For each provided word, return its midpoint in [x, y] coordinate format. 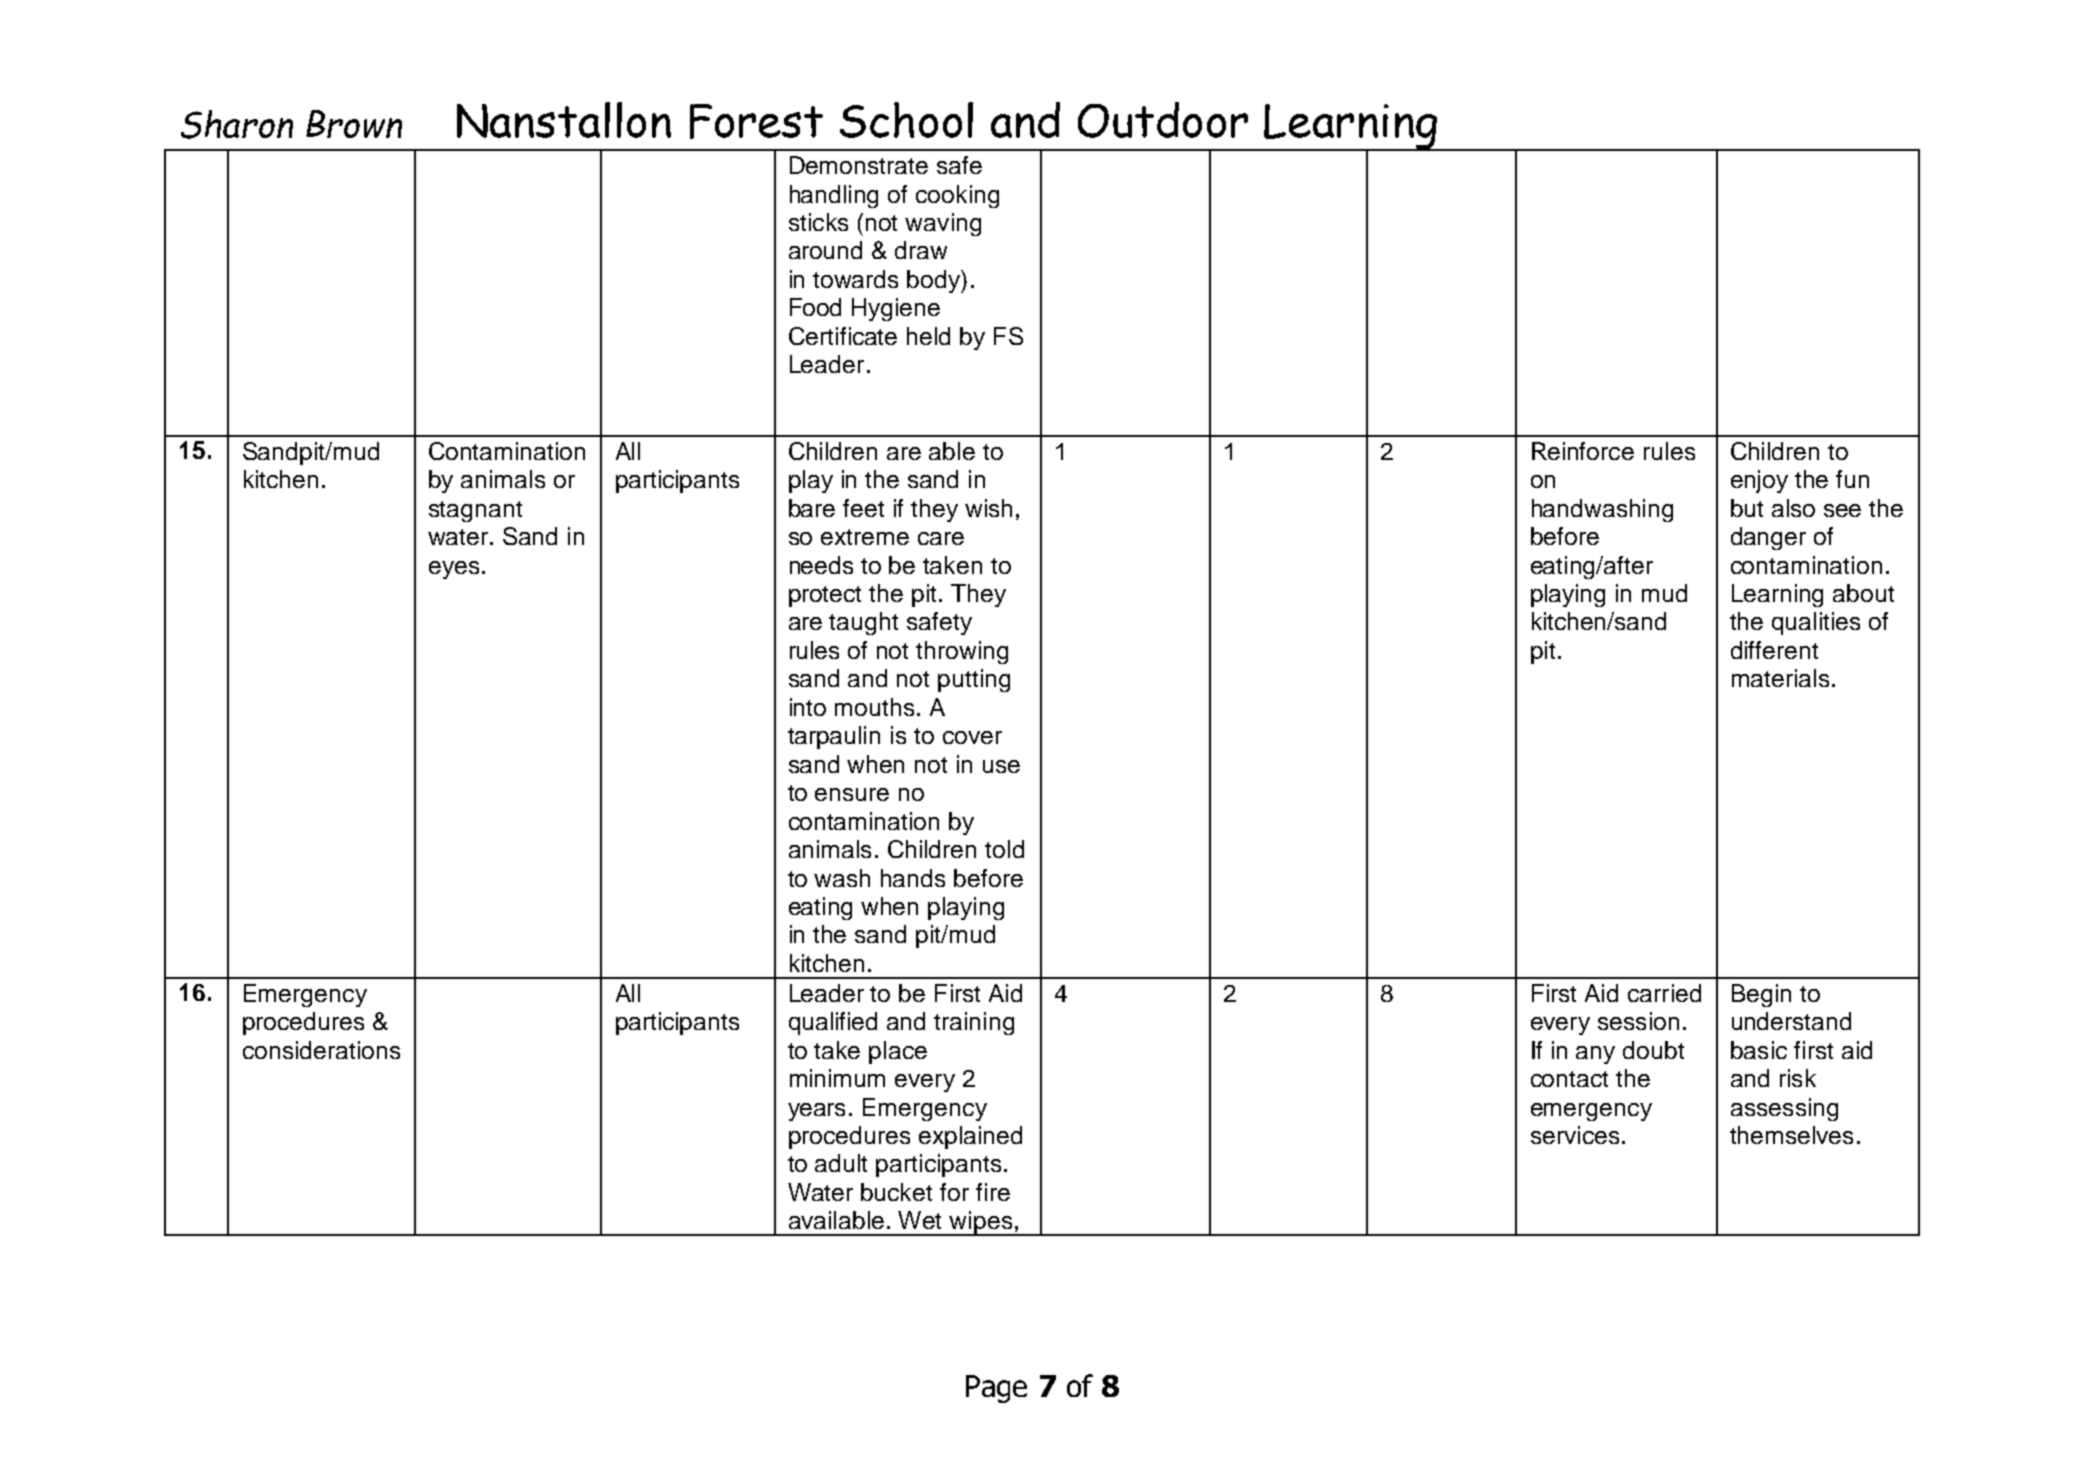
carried [1664, 993]
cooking [957, 196]
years [816, 1112]
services [1575, 1135]
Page [996, 1389]
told [1004, 849]
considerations [321, 1050]
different [1774, 650]
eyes [454, 570]
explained [970, 1137]
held [928, 336]
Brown [354, 124]
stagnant [475, 511]
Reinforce [1583, 451]
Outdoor [1163, 120]
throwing [962, 652]
